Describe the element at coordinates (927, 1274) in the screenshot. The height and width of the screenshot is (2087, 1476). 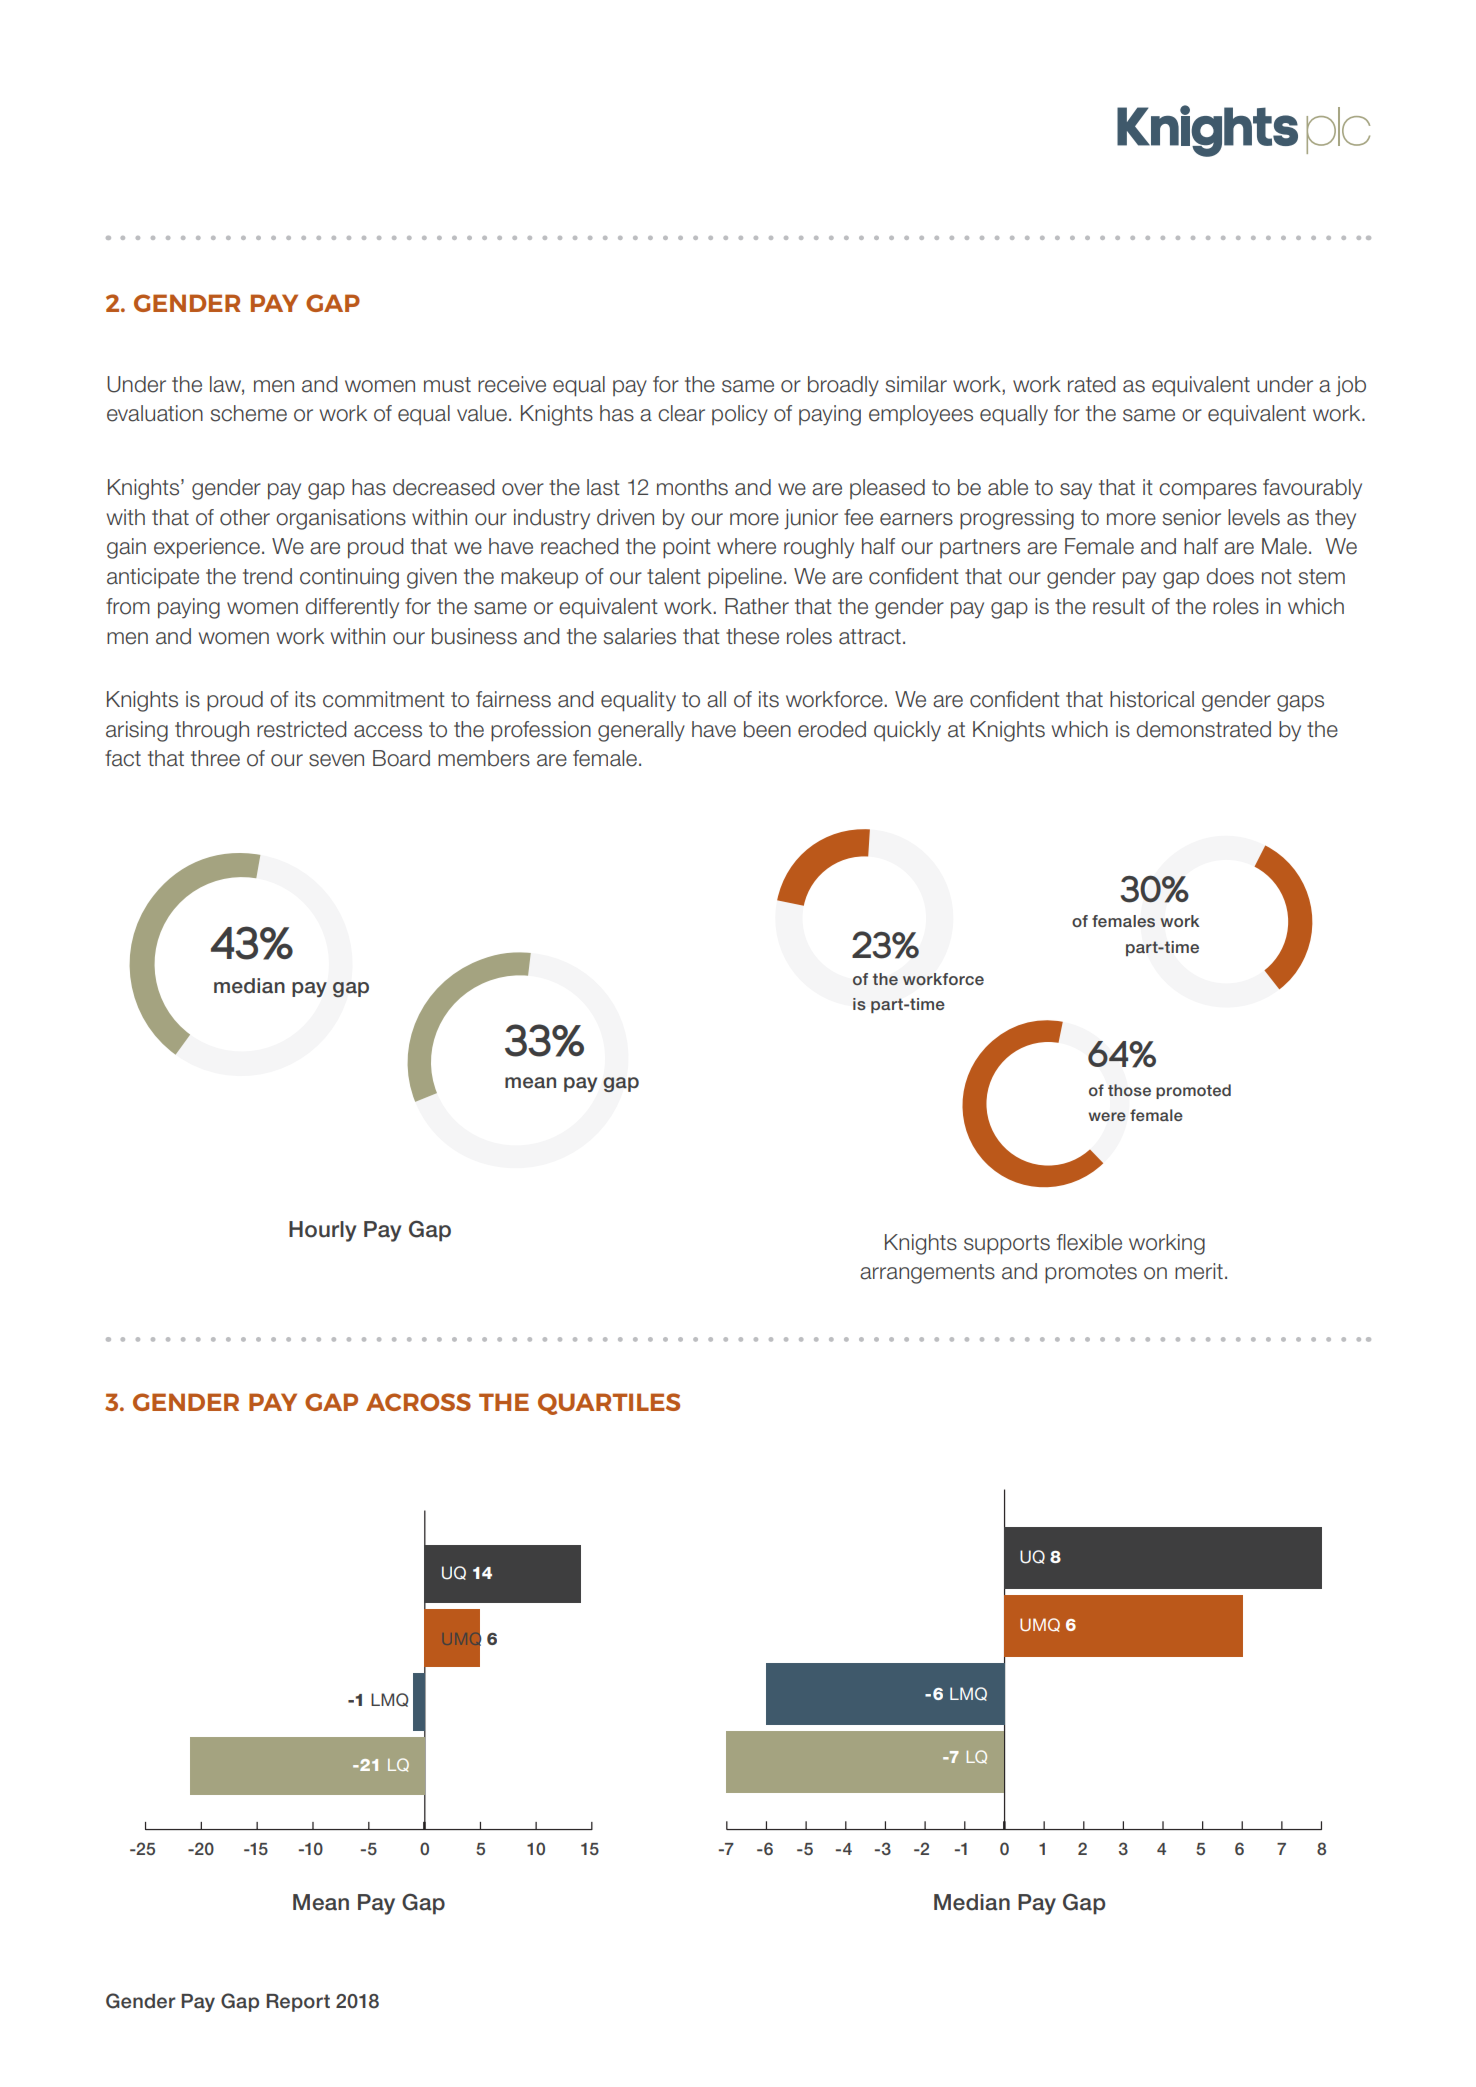
I see `arrangements` at that location.
